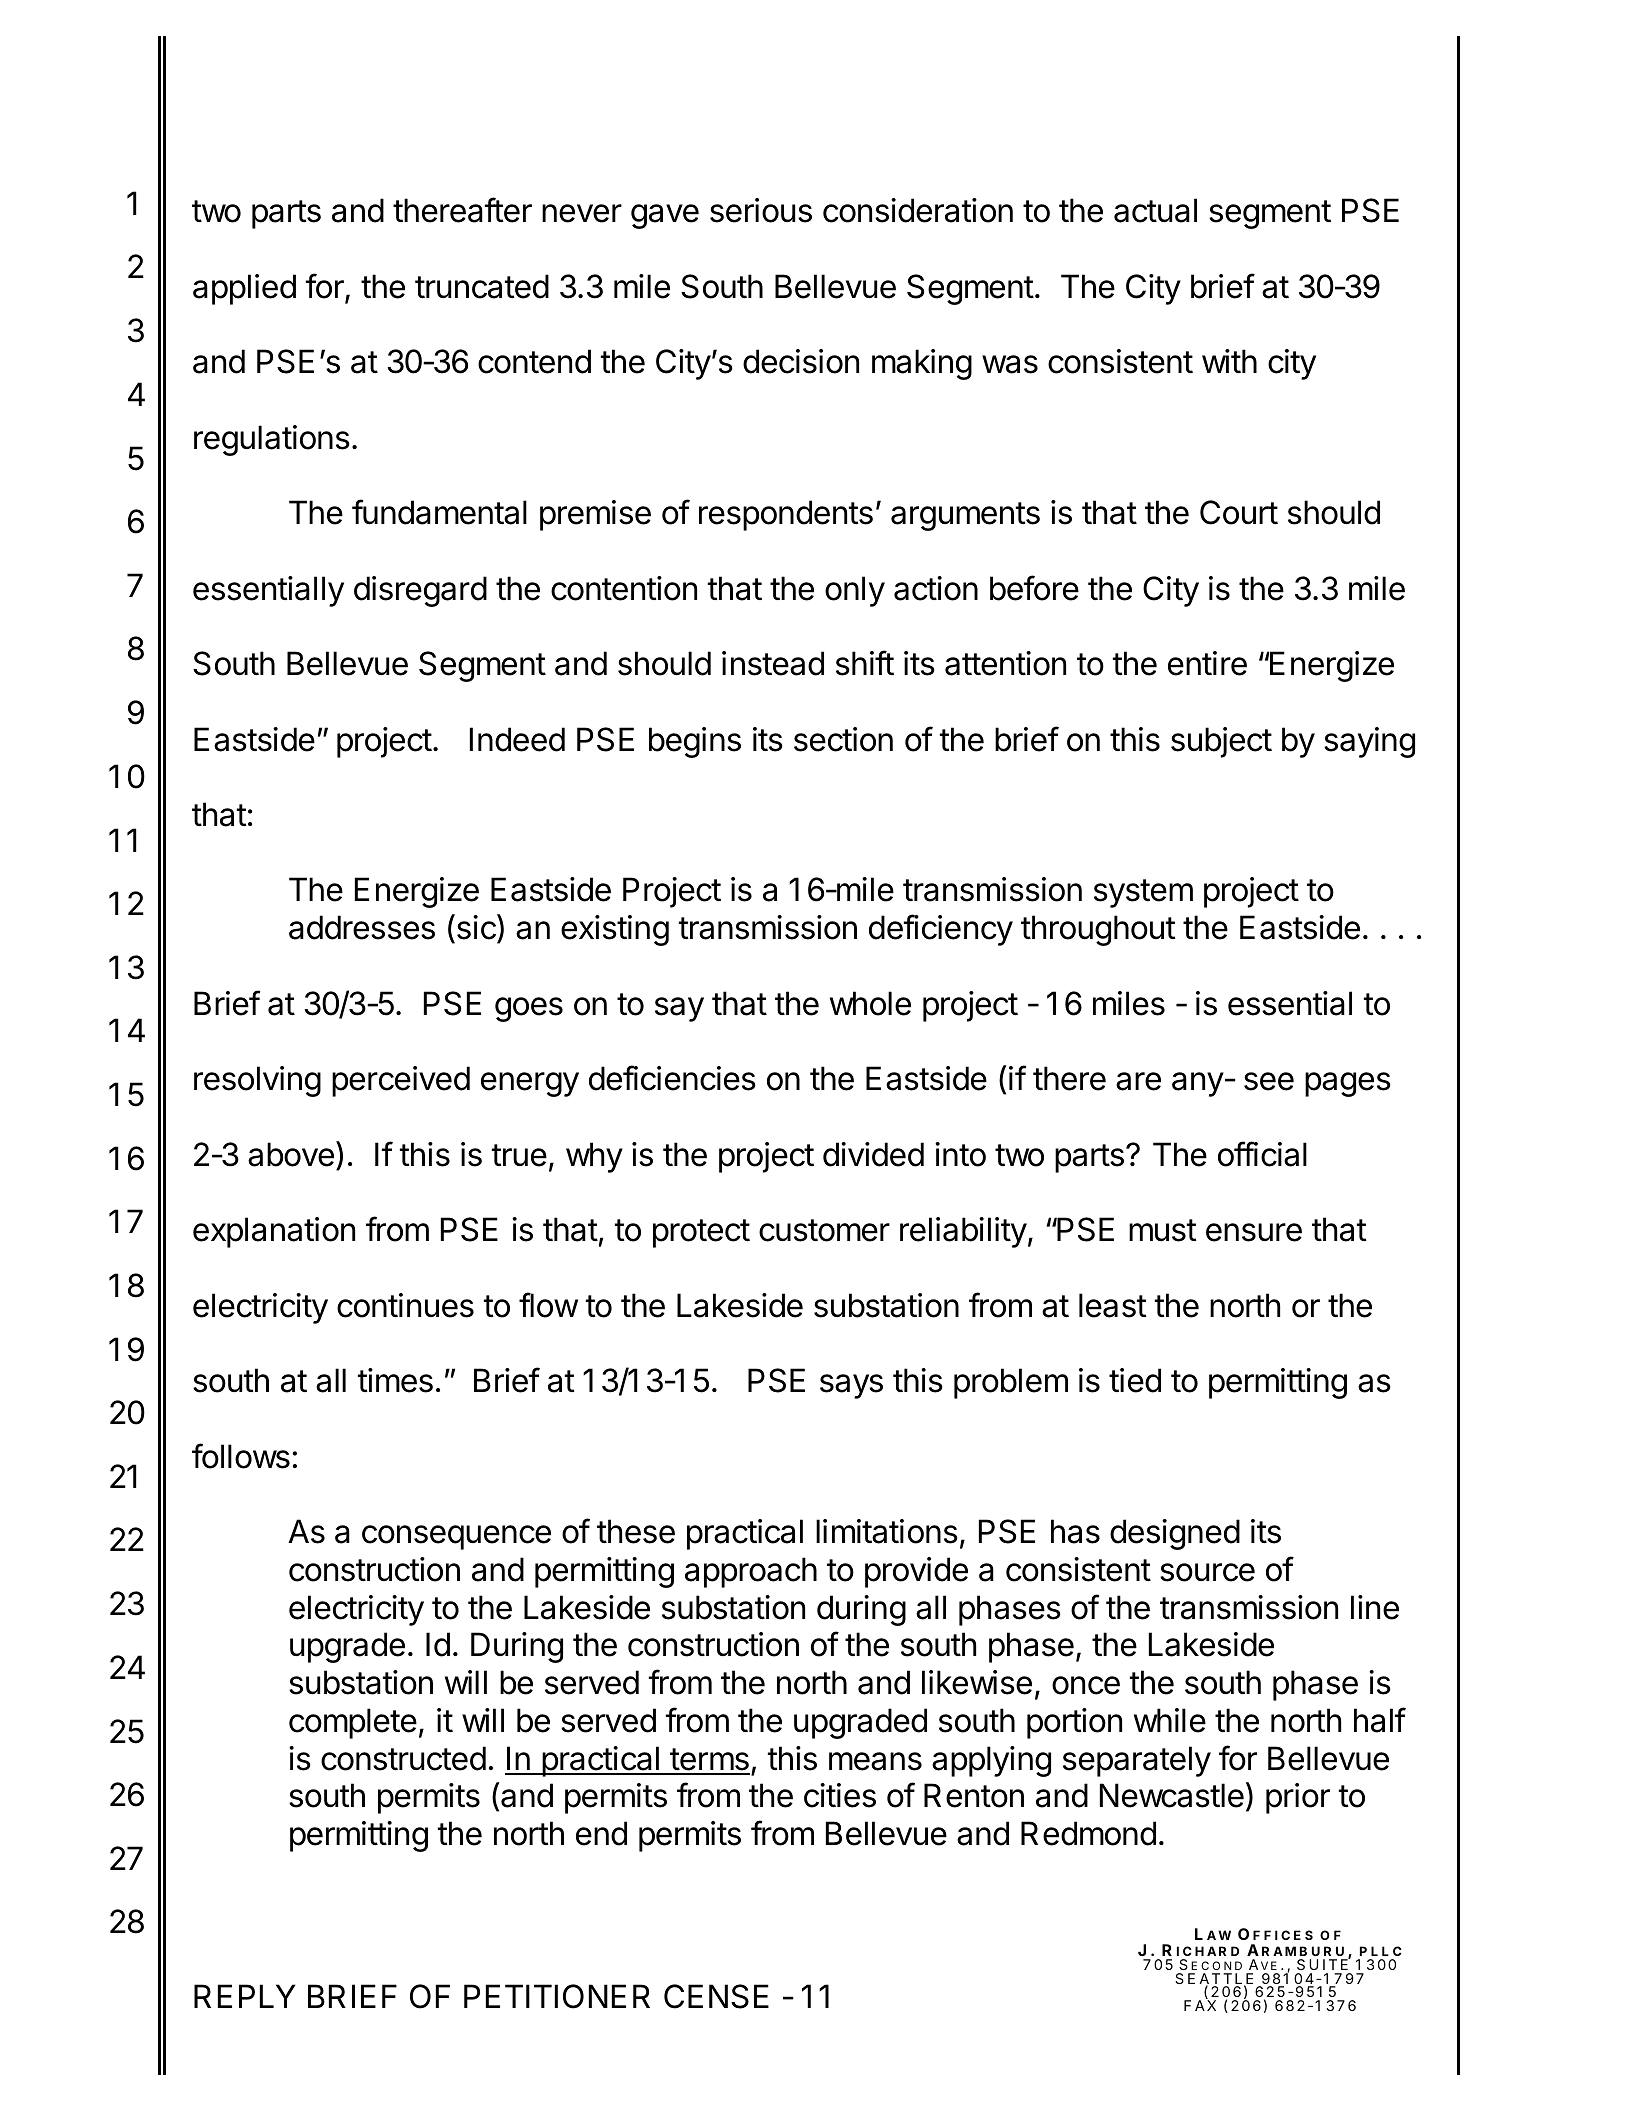 Image resolution: width=1631 pixels, height=2111 pixels. Describe the element at coordinates (401, 1081) in the screenshot. I see `perceived` at that location.
